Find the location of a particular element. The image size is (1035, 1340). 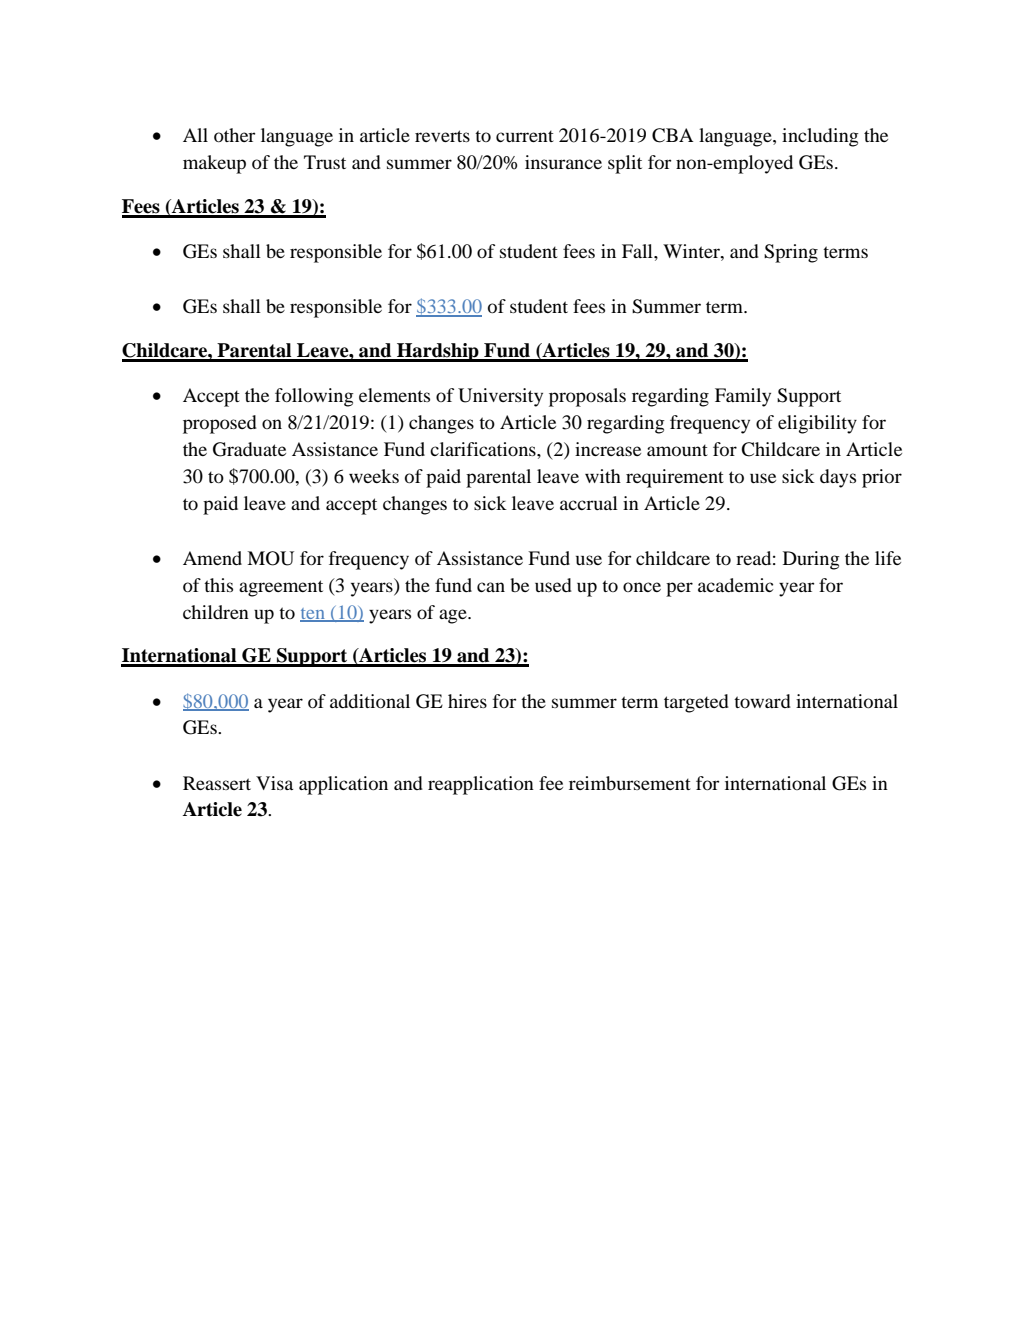

including is located at coordinates (820, 137).
